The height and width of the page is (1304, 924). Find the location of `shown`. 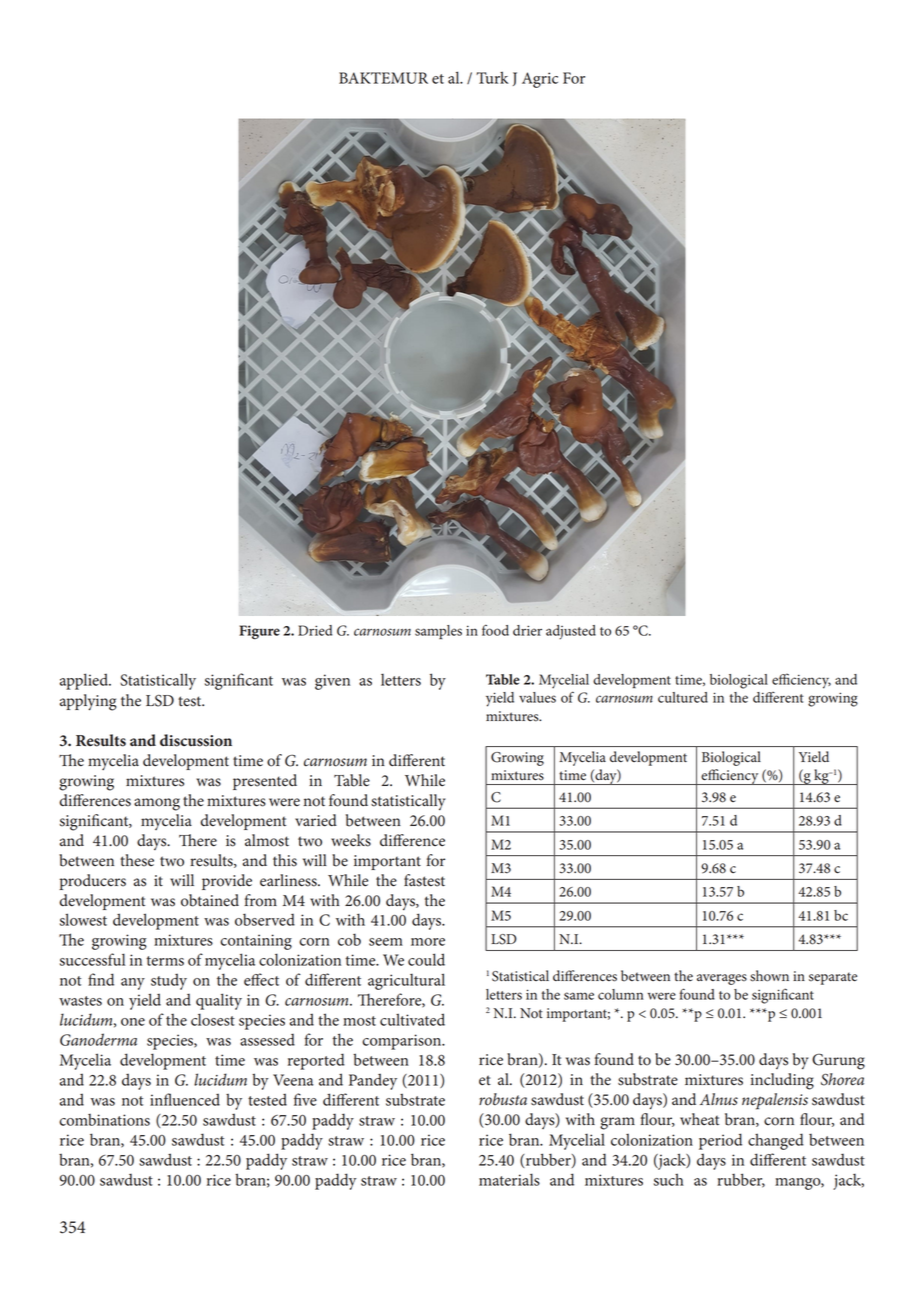

shown is located at coordinates (769, 976).
